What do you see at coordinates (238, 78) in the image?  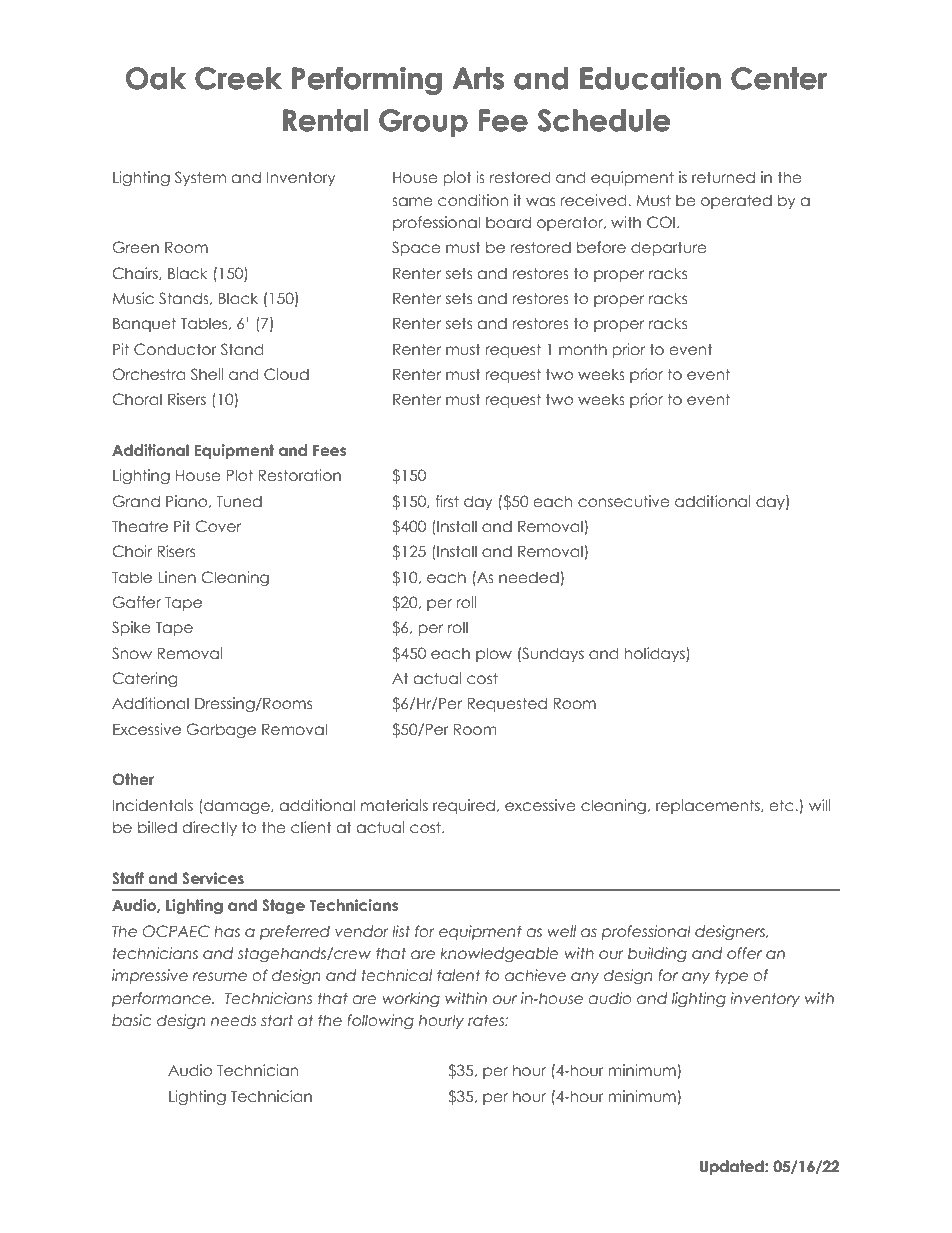 I see `Creek` at bounding box center [238, 78].
